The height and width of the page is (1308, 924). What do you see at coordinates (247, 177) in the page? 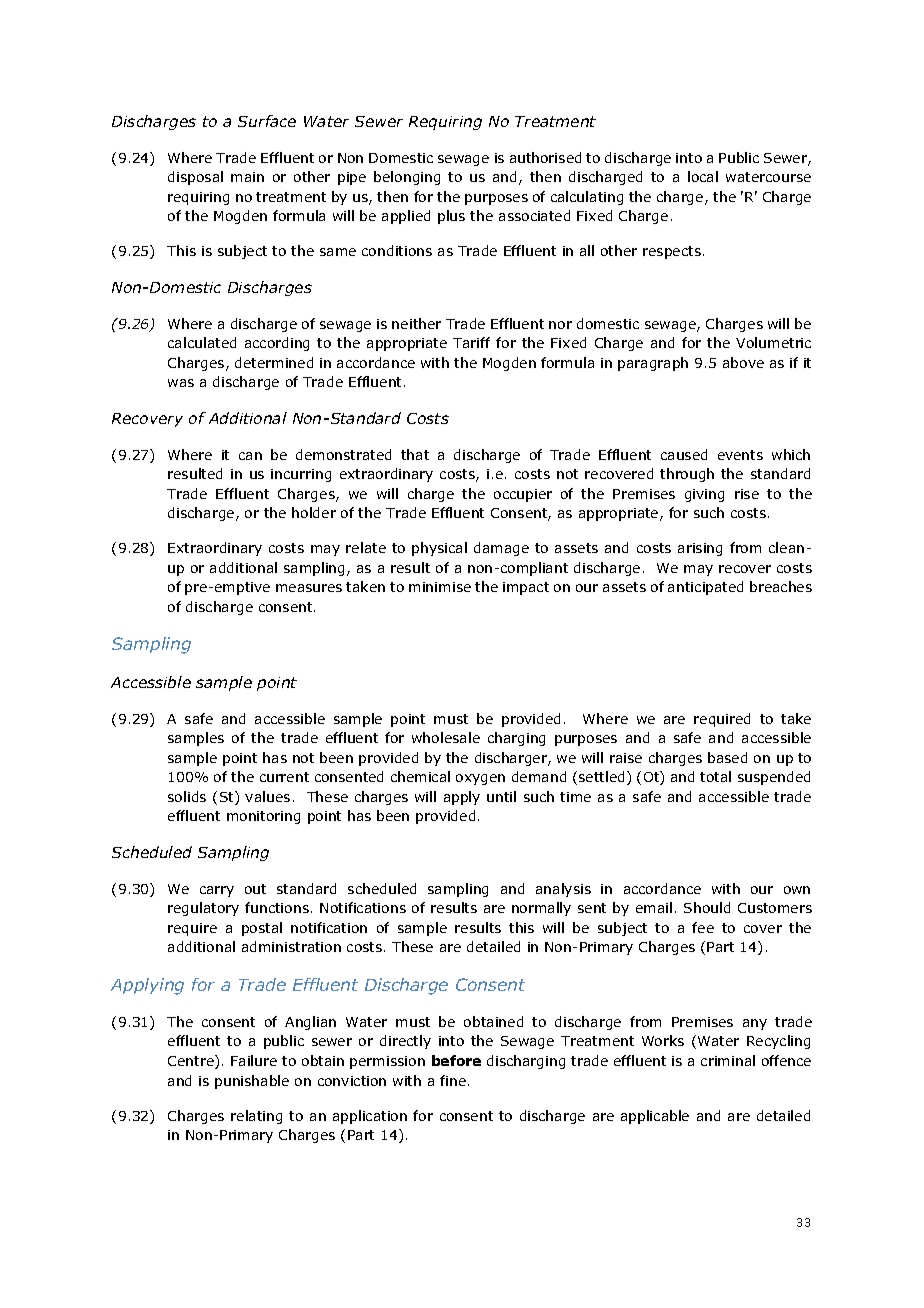
I see `main` at bounding box center [247, 177].
